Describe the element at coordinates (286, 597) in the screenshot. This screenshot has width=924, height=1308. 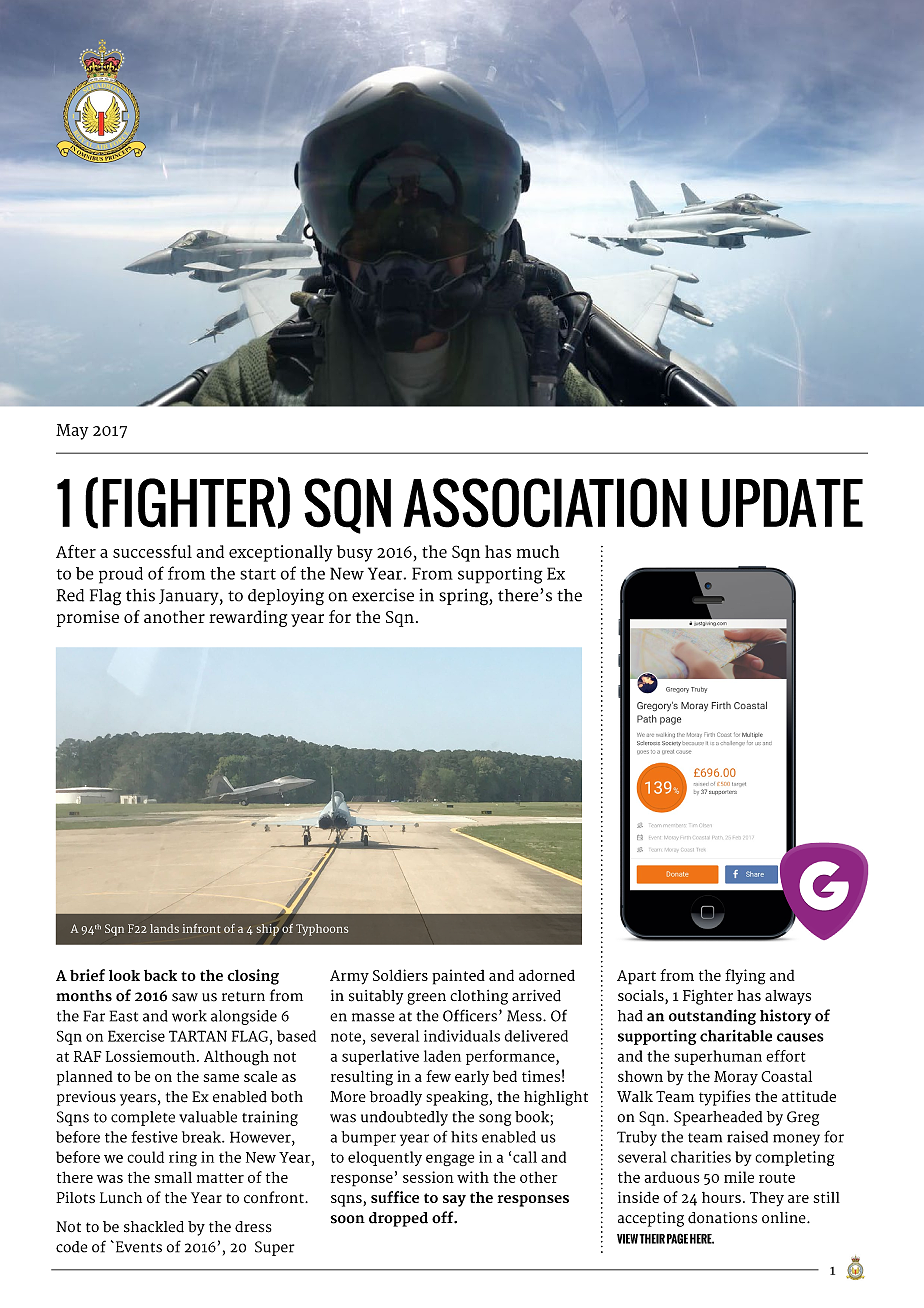
I see `deploying` at that location.
